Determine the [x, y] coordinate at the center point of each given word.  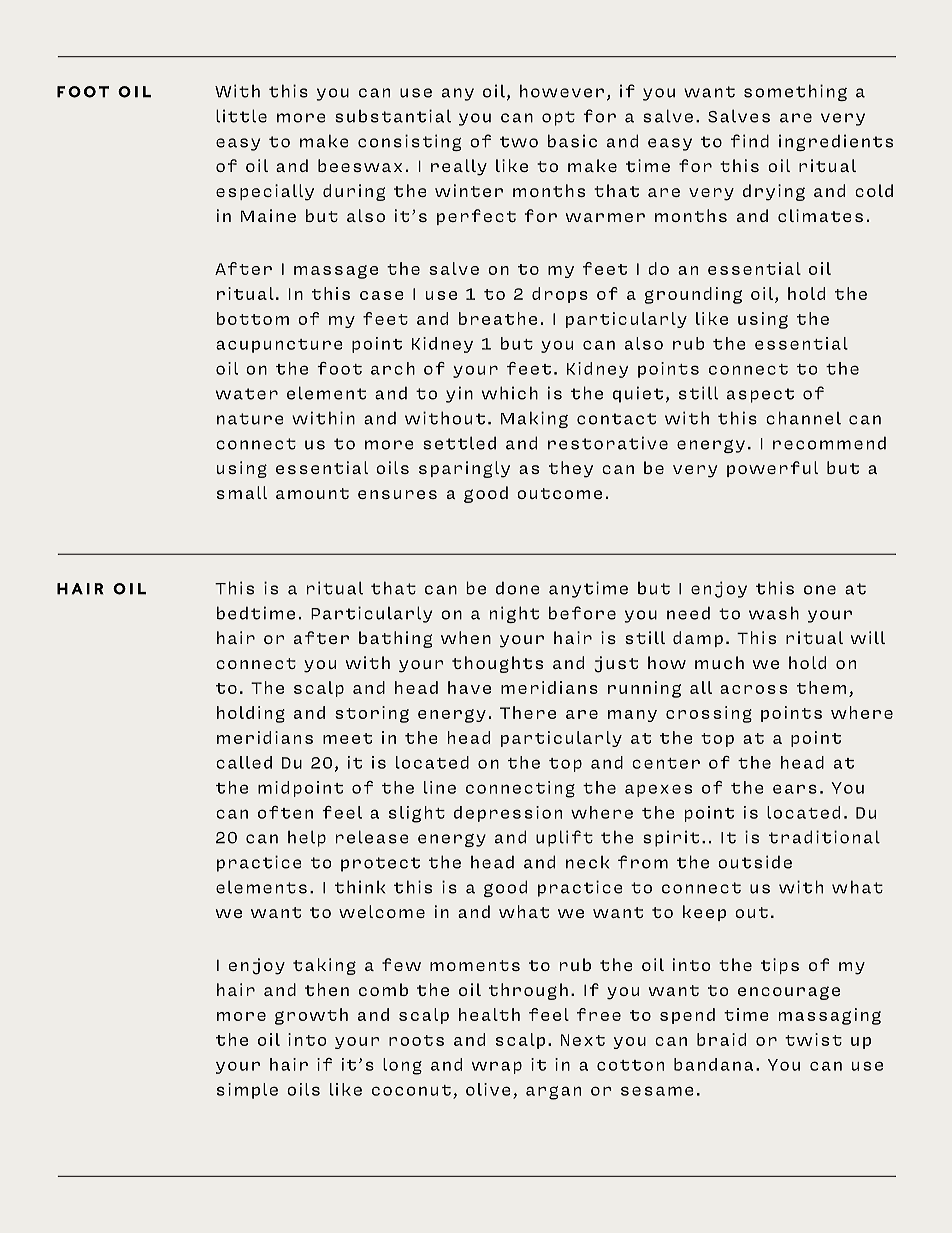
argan [553, 1093]
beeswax [360, 165]
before [582, 613]
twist [813, 1039]
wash [774, 613]
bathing [396, 639]
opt [558, 118]
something [795, 92]
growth [311, 1016]
